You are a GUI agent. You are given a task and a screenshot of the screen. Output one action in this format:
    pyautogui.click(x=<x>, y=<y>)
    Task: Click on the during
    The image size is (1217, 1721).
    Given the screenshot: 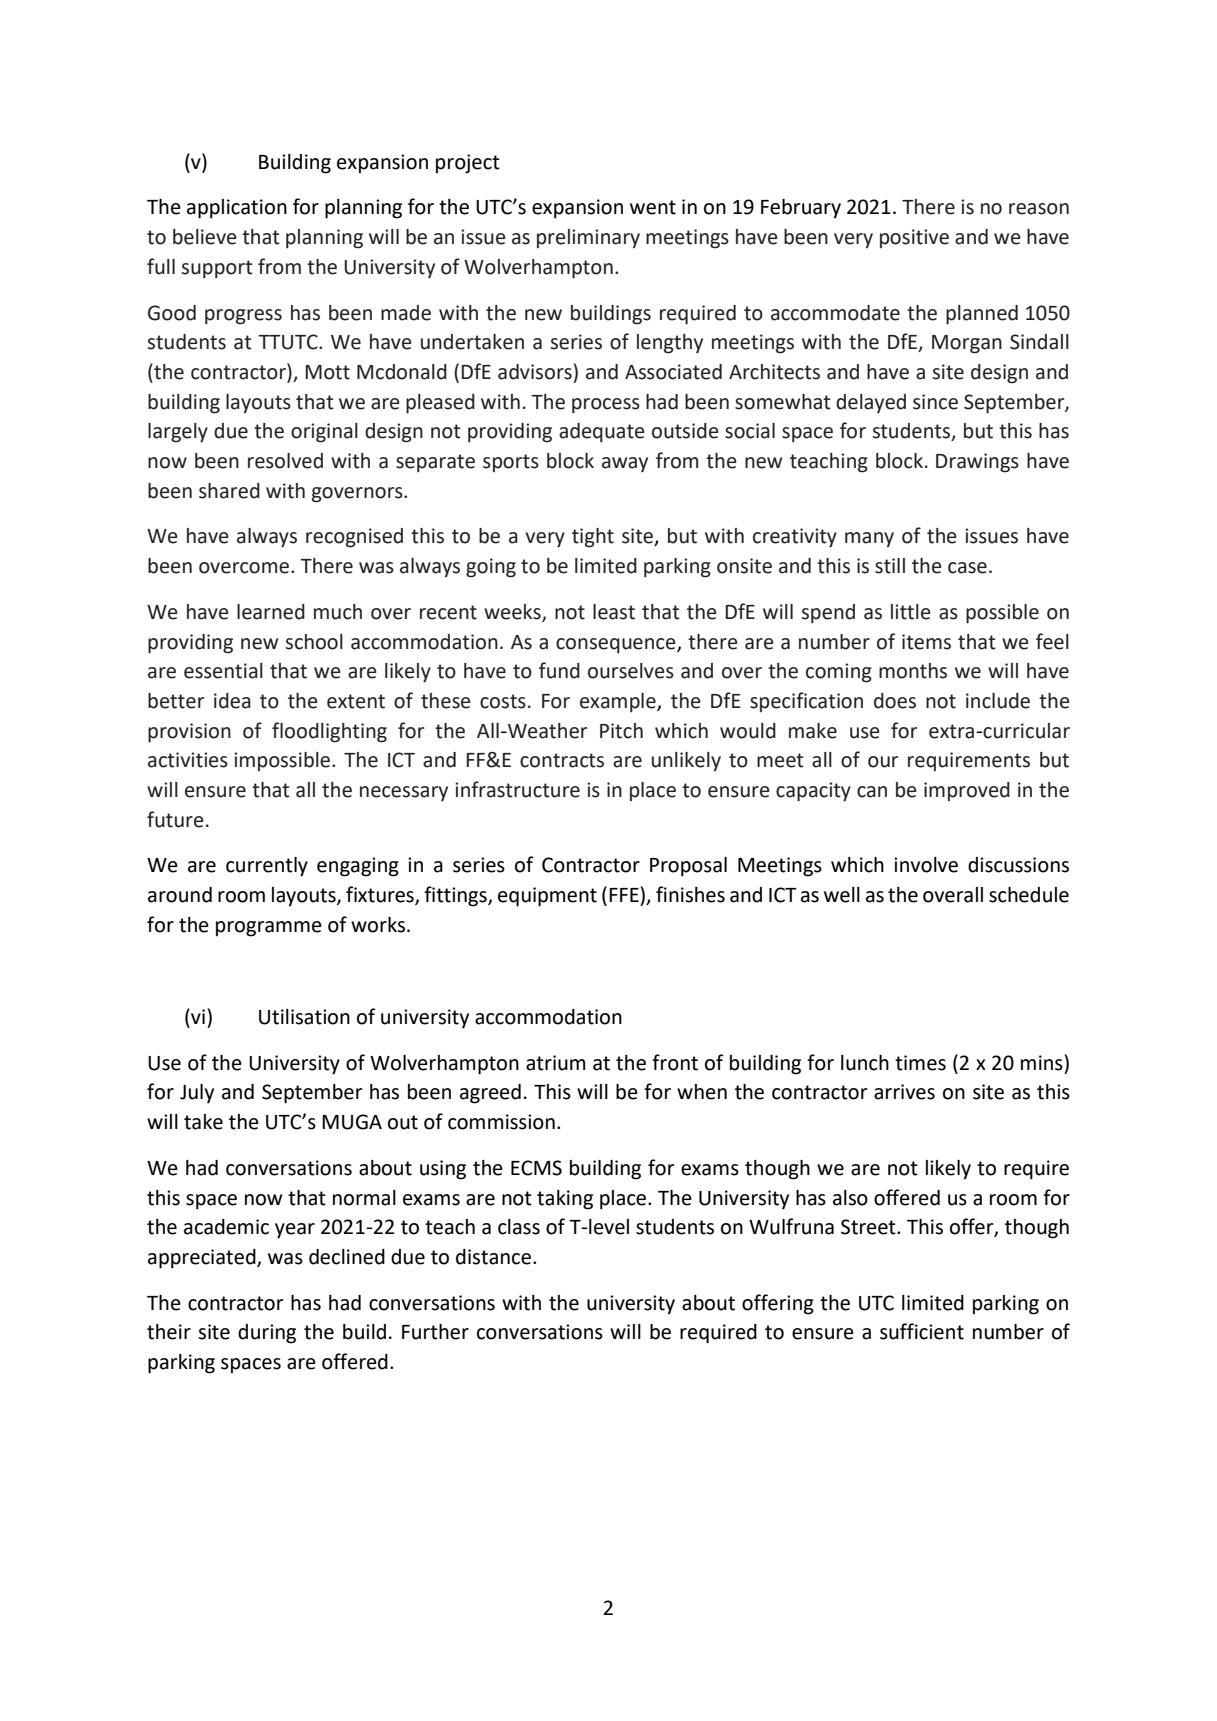 What is the action you would take?
    pyautogui.click(x=267, y=1334)
